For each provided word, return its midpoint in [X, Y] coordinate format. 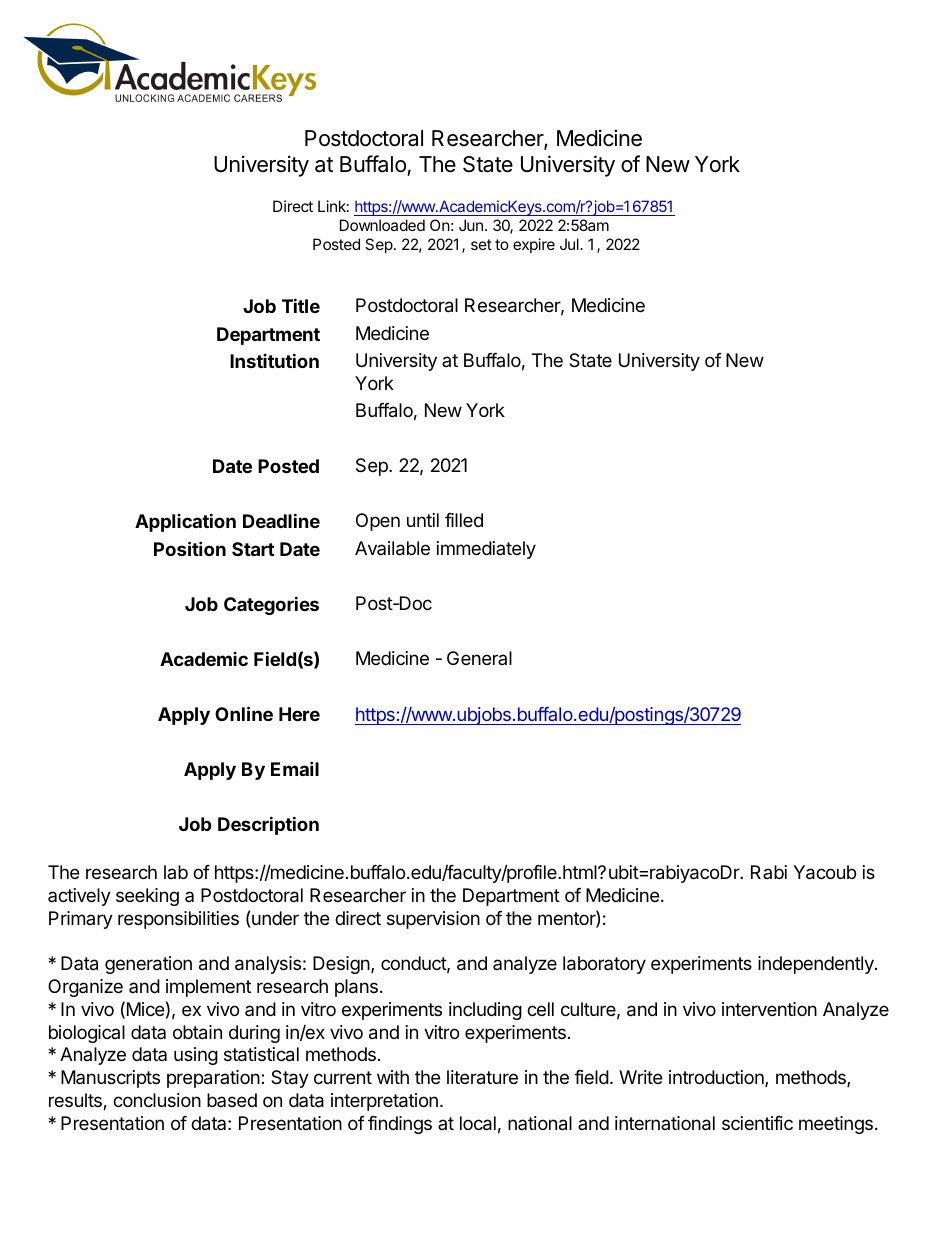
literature [482, 1077]
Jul [570, 244]
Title [301, 305]
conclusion [157, 1100]
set [481, 244]
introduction [717, 1078]
